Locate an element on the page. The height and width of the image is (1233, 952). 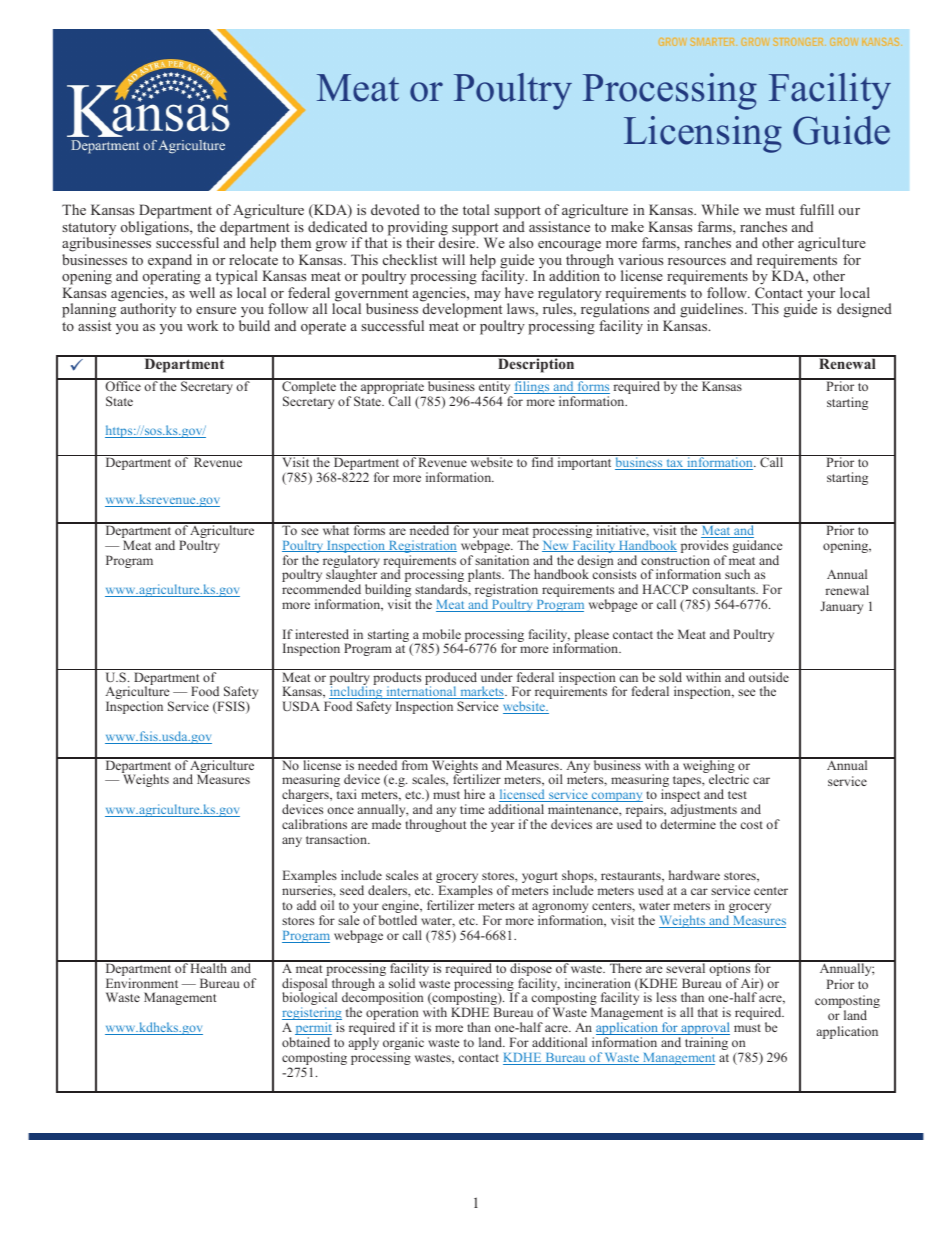
total is located at coordinates (476, 209).
